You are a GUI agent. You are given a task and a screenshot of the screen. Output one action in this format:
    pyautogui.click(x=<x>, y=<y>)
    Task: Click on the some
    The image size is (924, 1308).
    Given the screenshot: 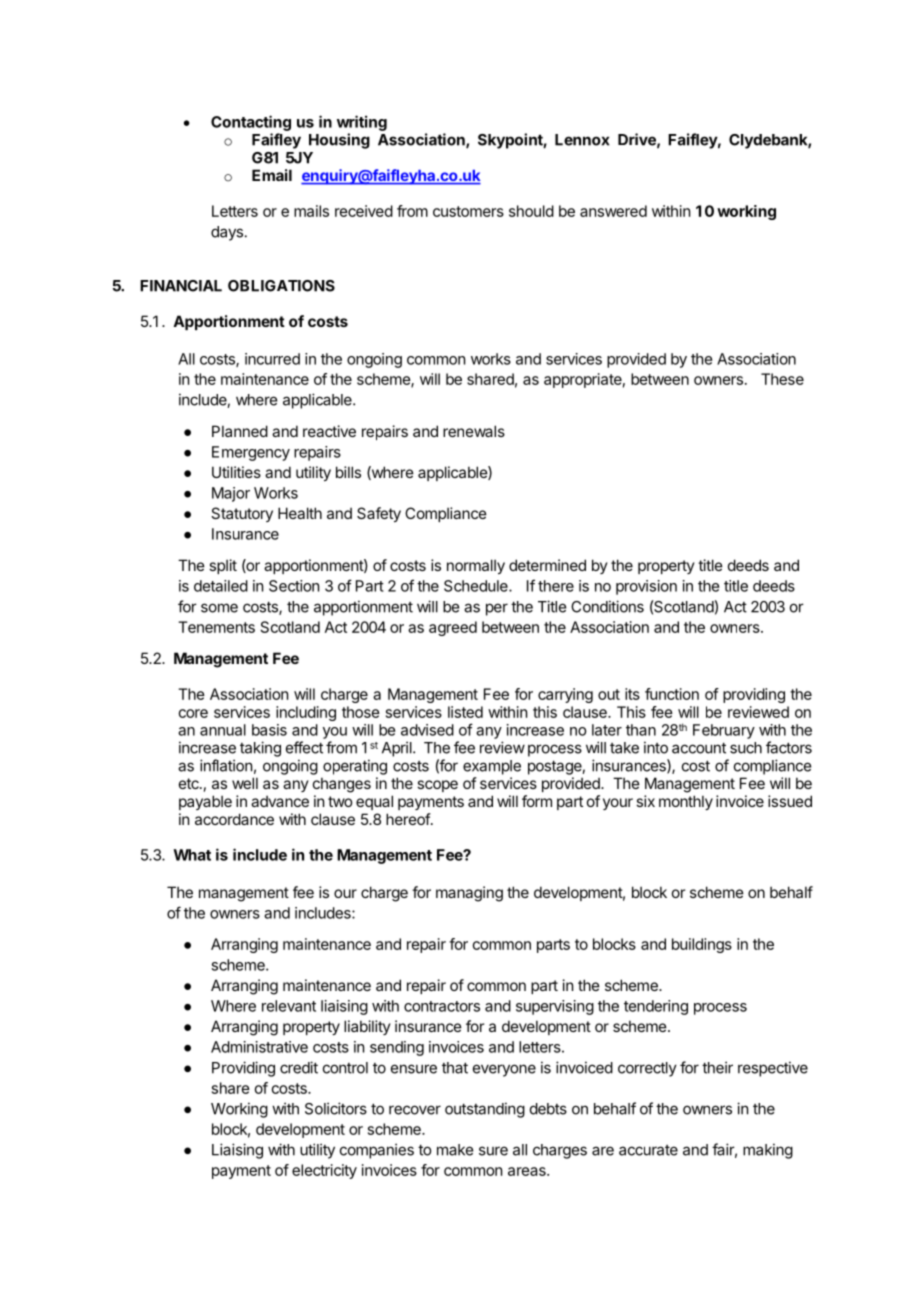 What is the action you would take?
    pyautogui.click(x=219, y=608)
